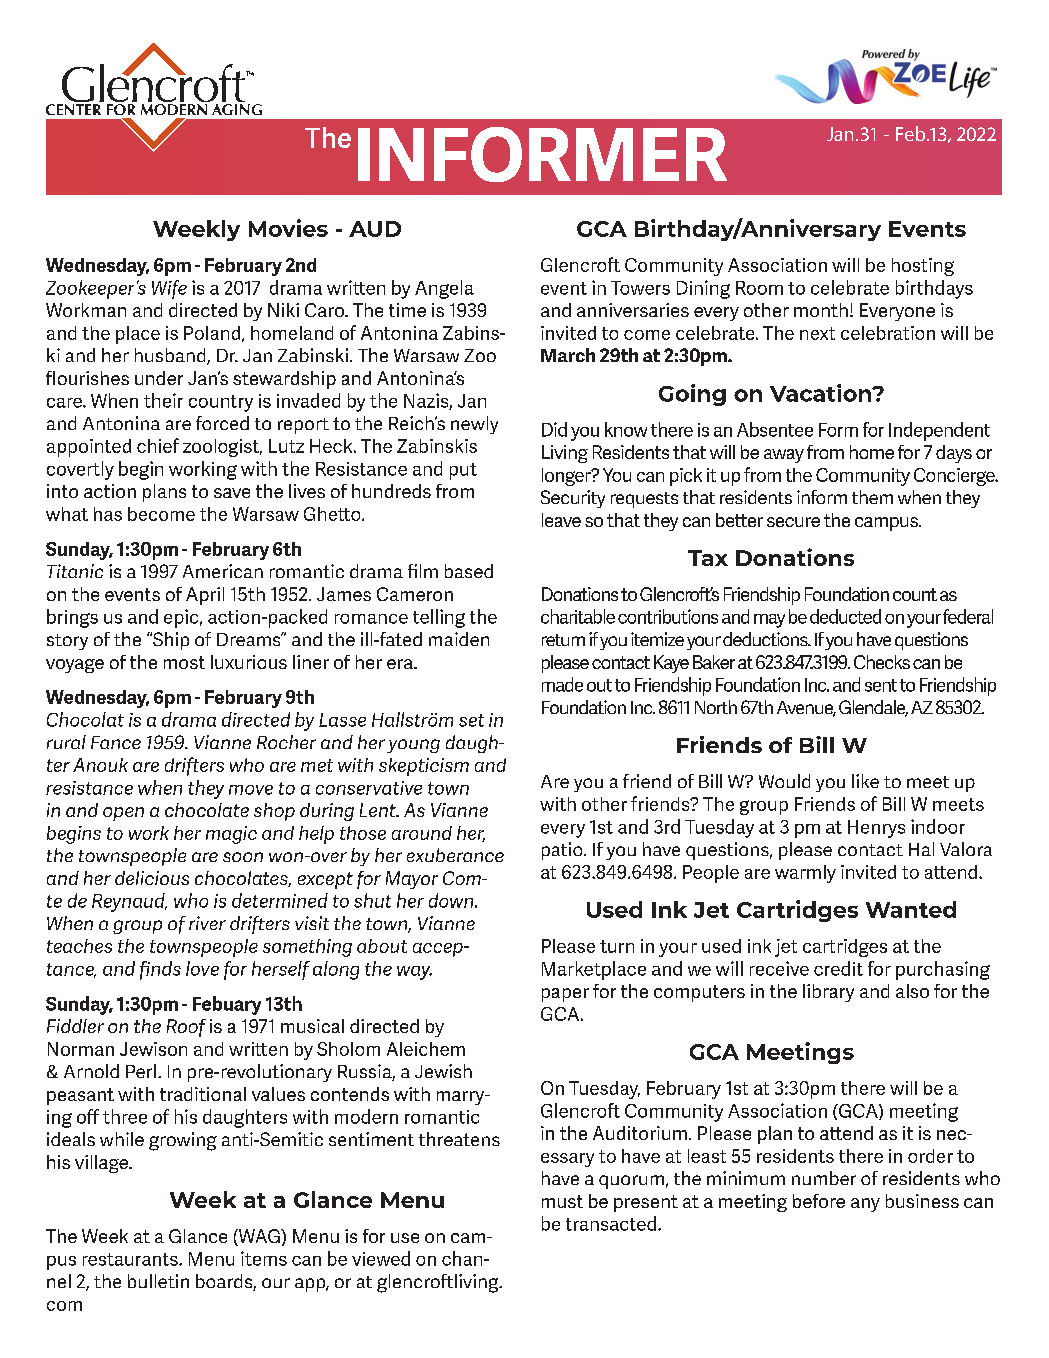 This page has height=1358, width=1049. Describe the element at coordinates (562, 1201) in the page. I see `must` at that location.
